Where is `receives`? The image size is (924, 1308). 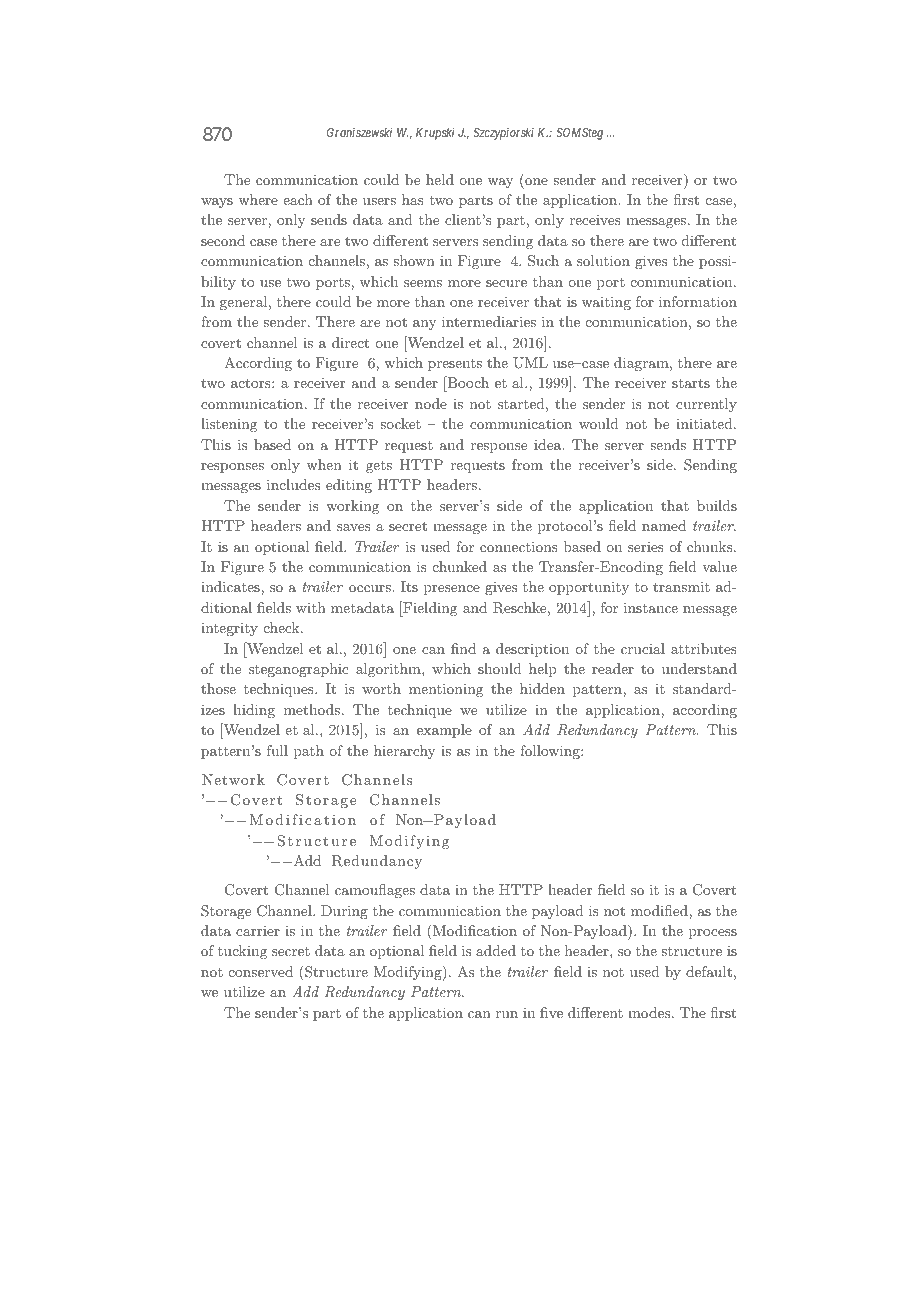 receives is located at coordinates (595, 219).
